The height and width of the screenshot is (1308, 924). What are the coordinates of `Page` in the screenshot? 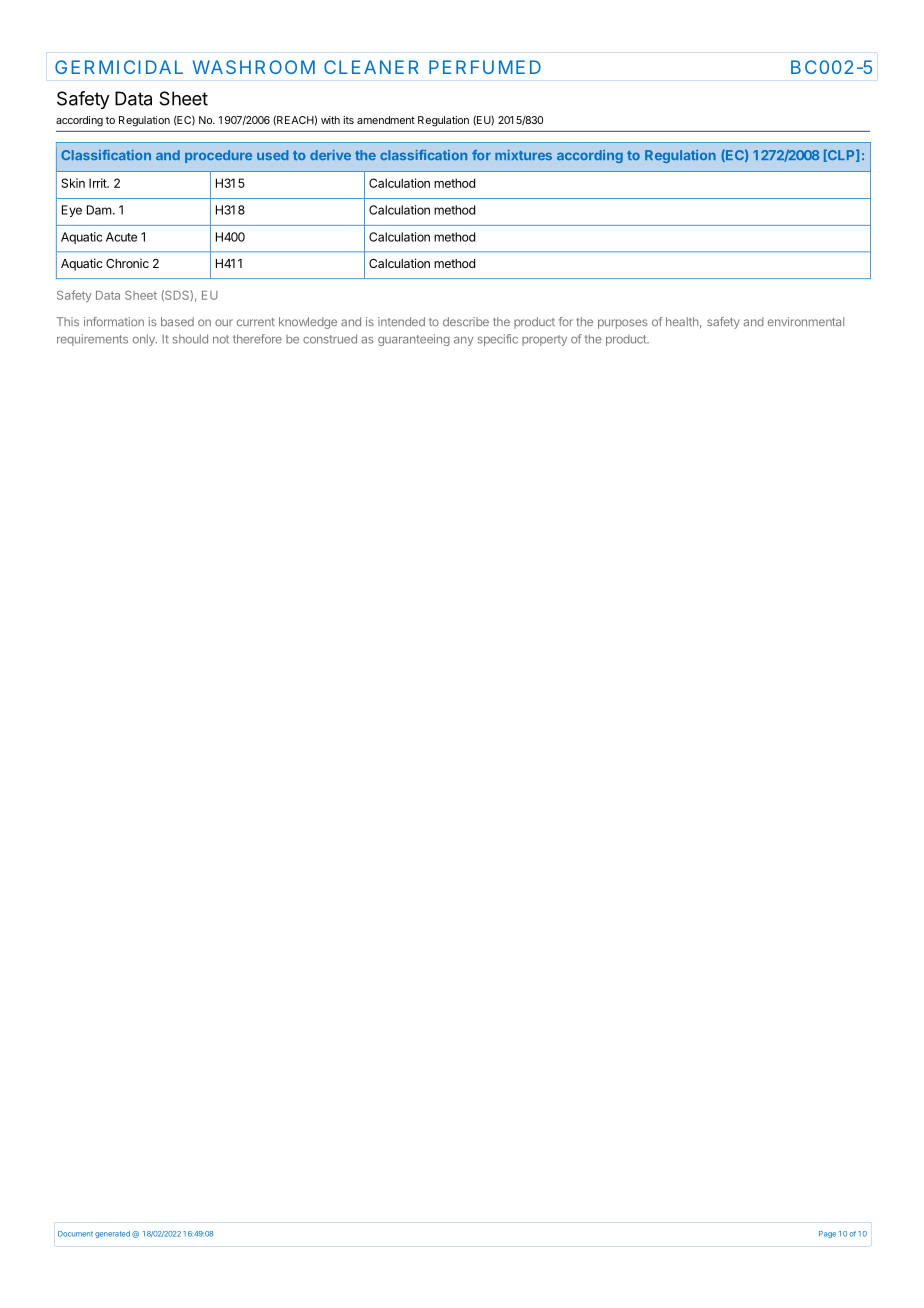 It's located at (827, 1234).
